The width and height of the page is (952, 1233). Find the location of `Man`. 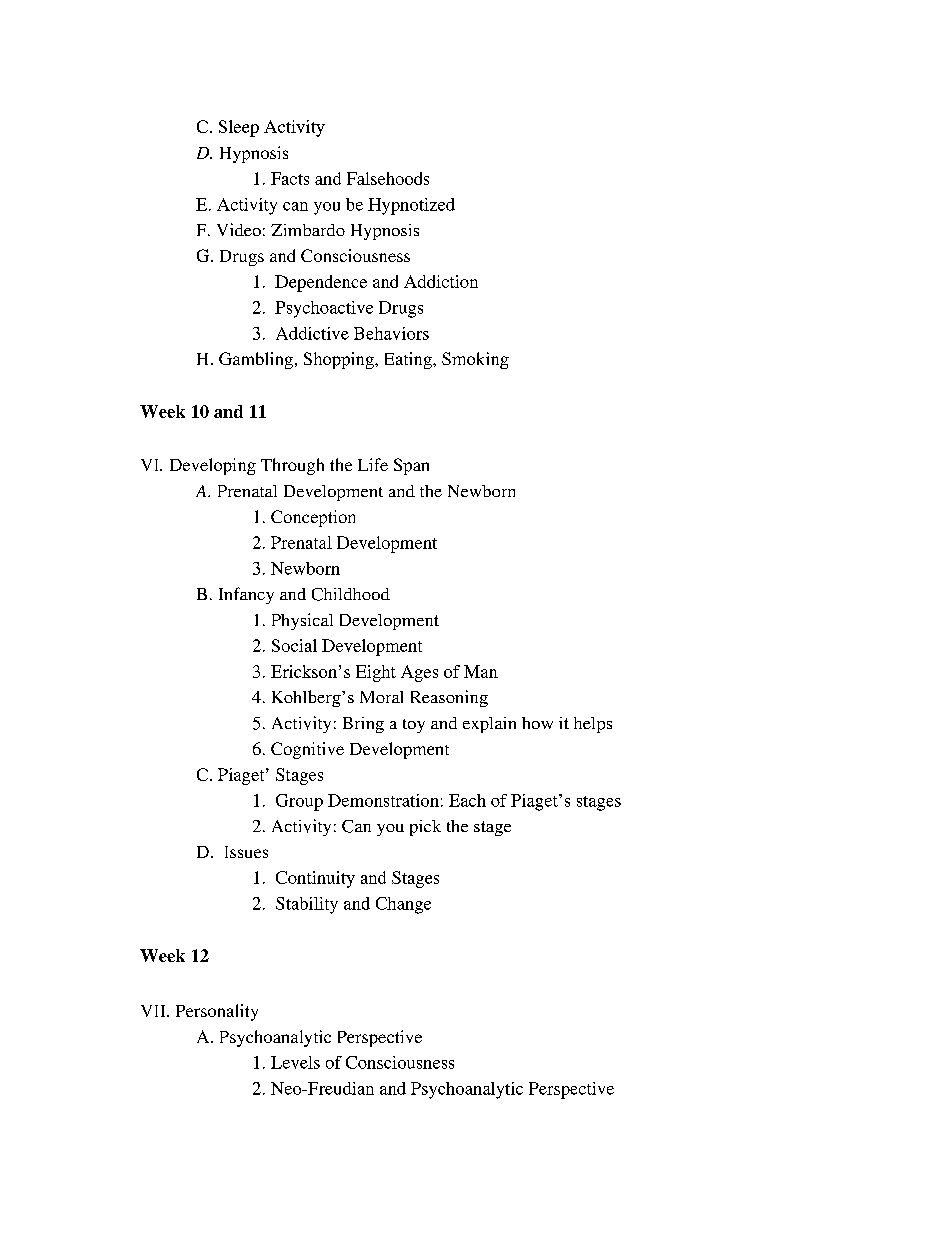

Man is located at coordinates (481, 671).
